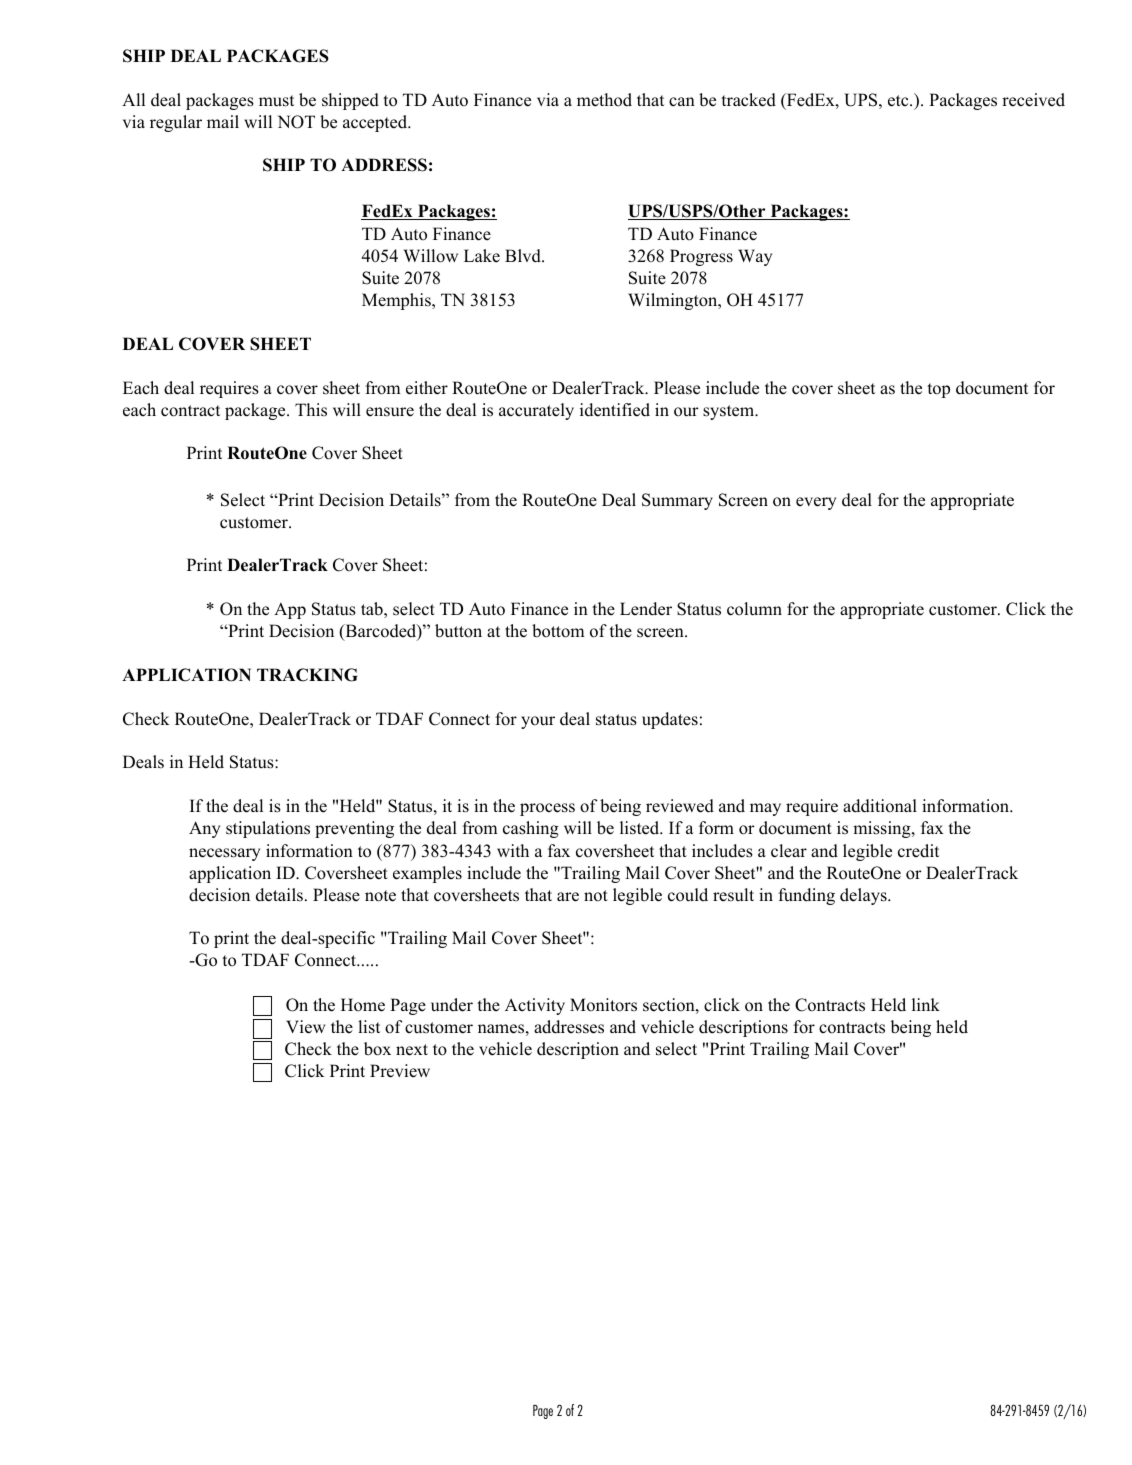  What do you see at coordinates (276, 101) in the screenshot?
I see `must` at bounding box center [276, 101].
